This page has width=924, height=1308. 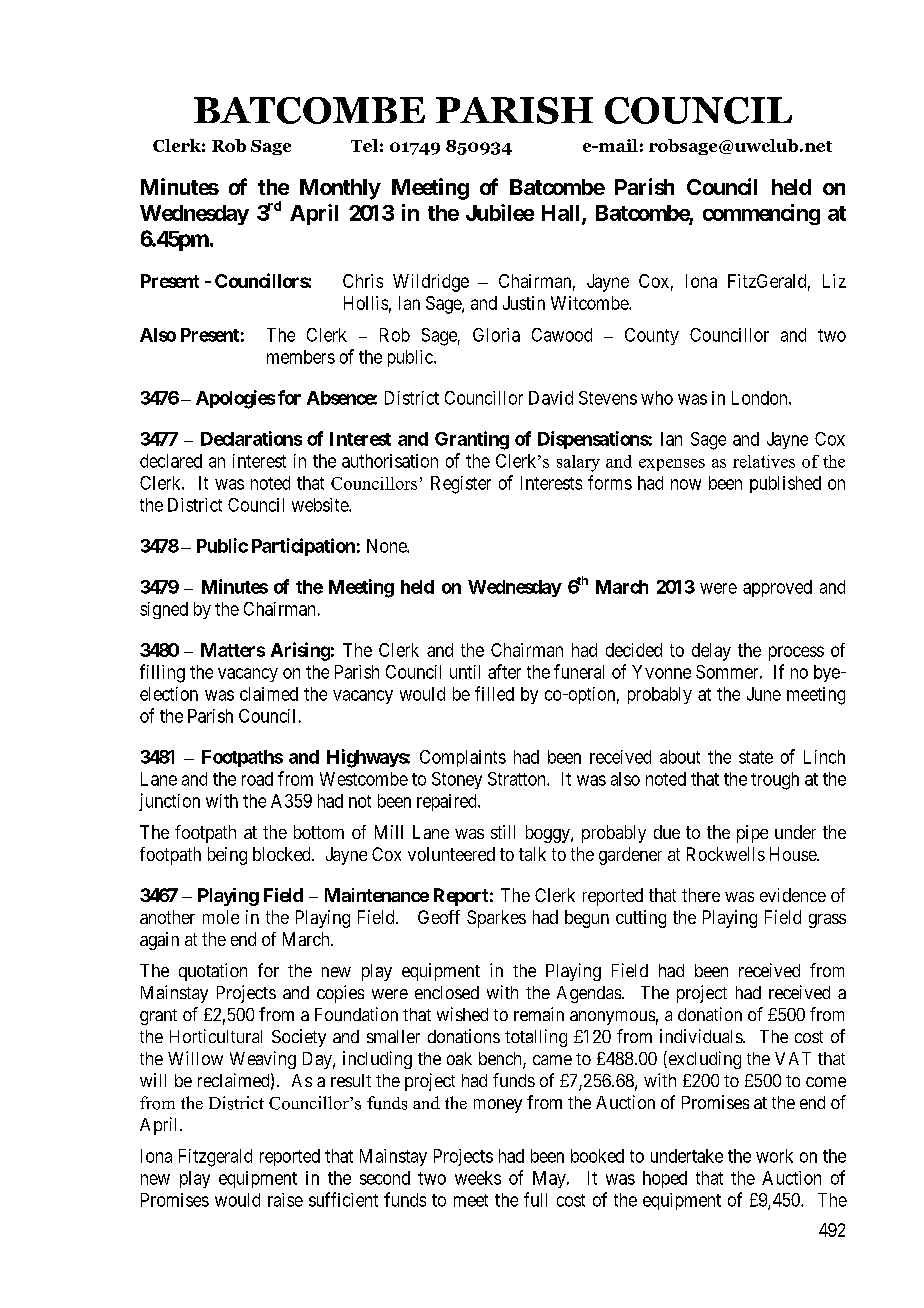 I want to click on Register, so click(x=461, y=485).
